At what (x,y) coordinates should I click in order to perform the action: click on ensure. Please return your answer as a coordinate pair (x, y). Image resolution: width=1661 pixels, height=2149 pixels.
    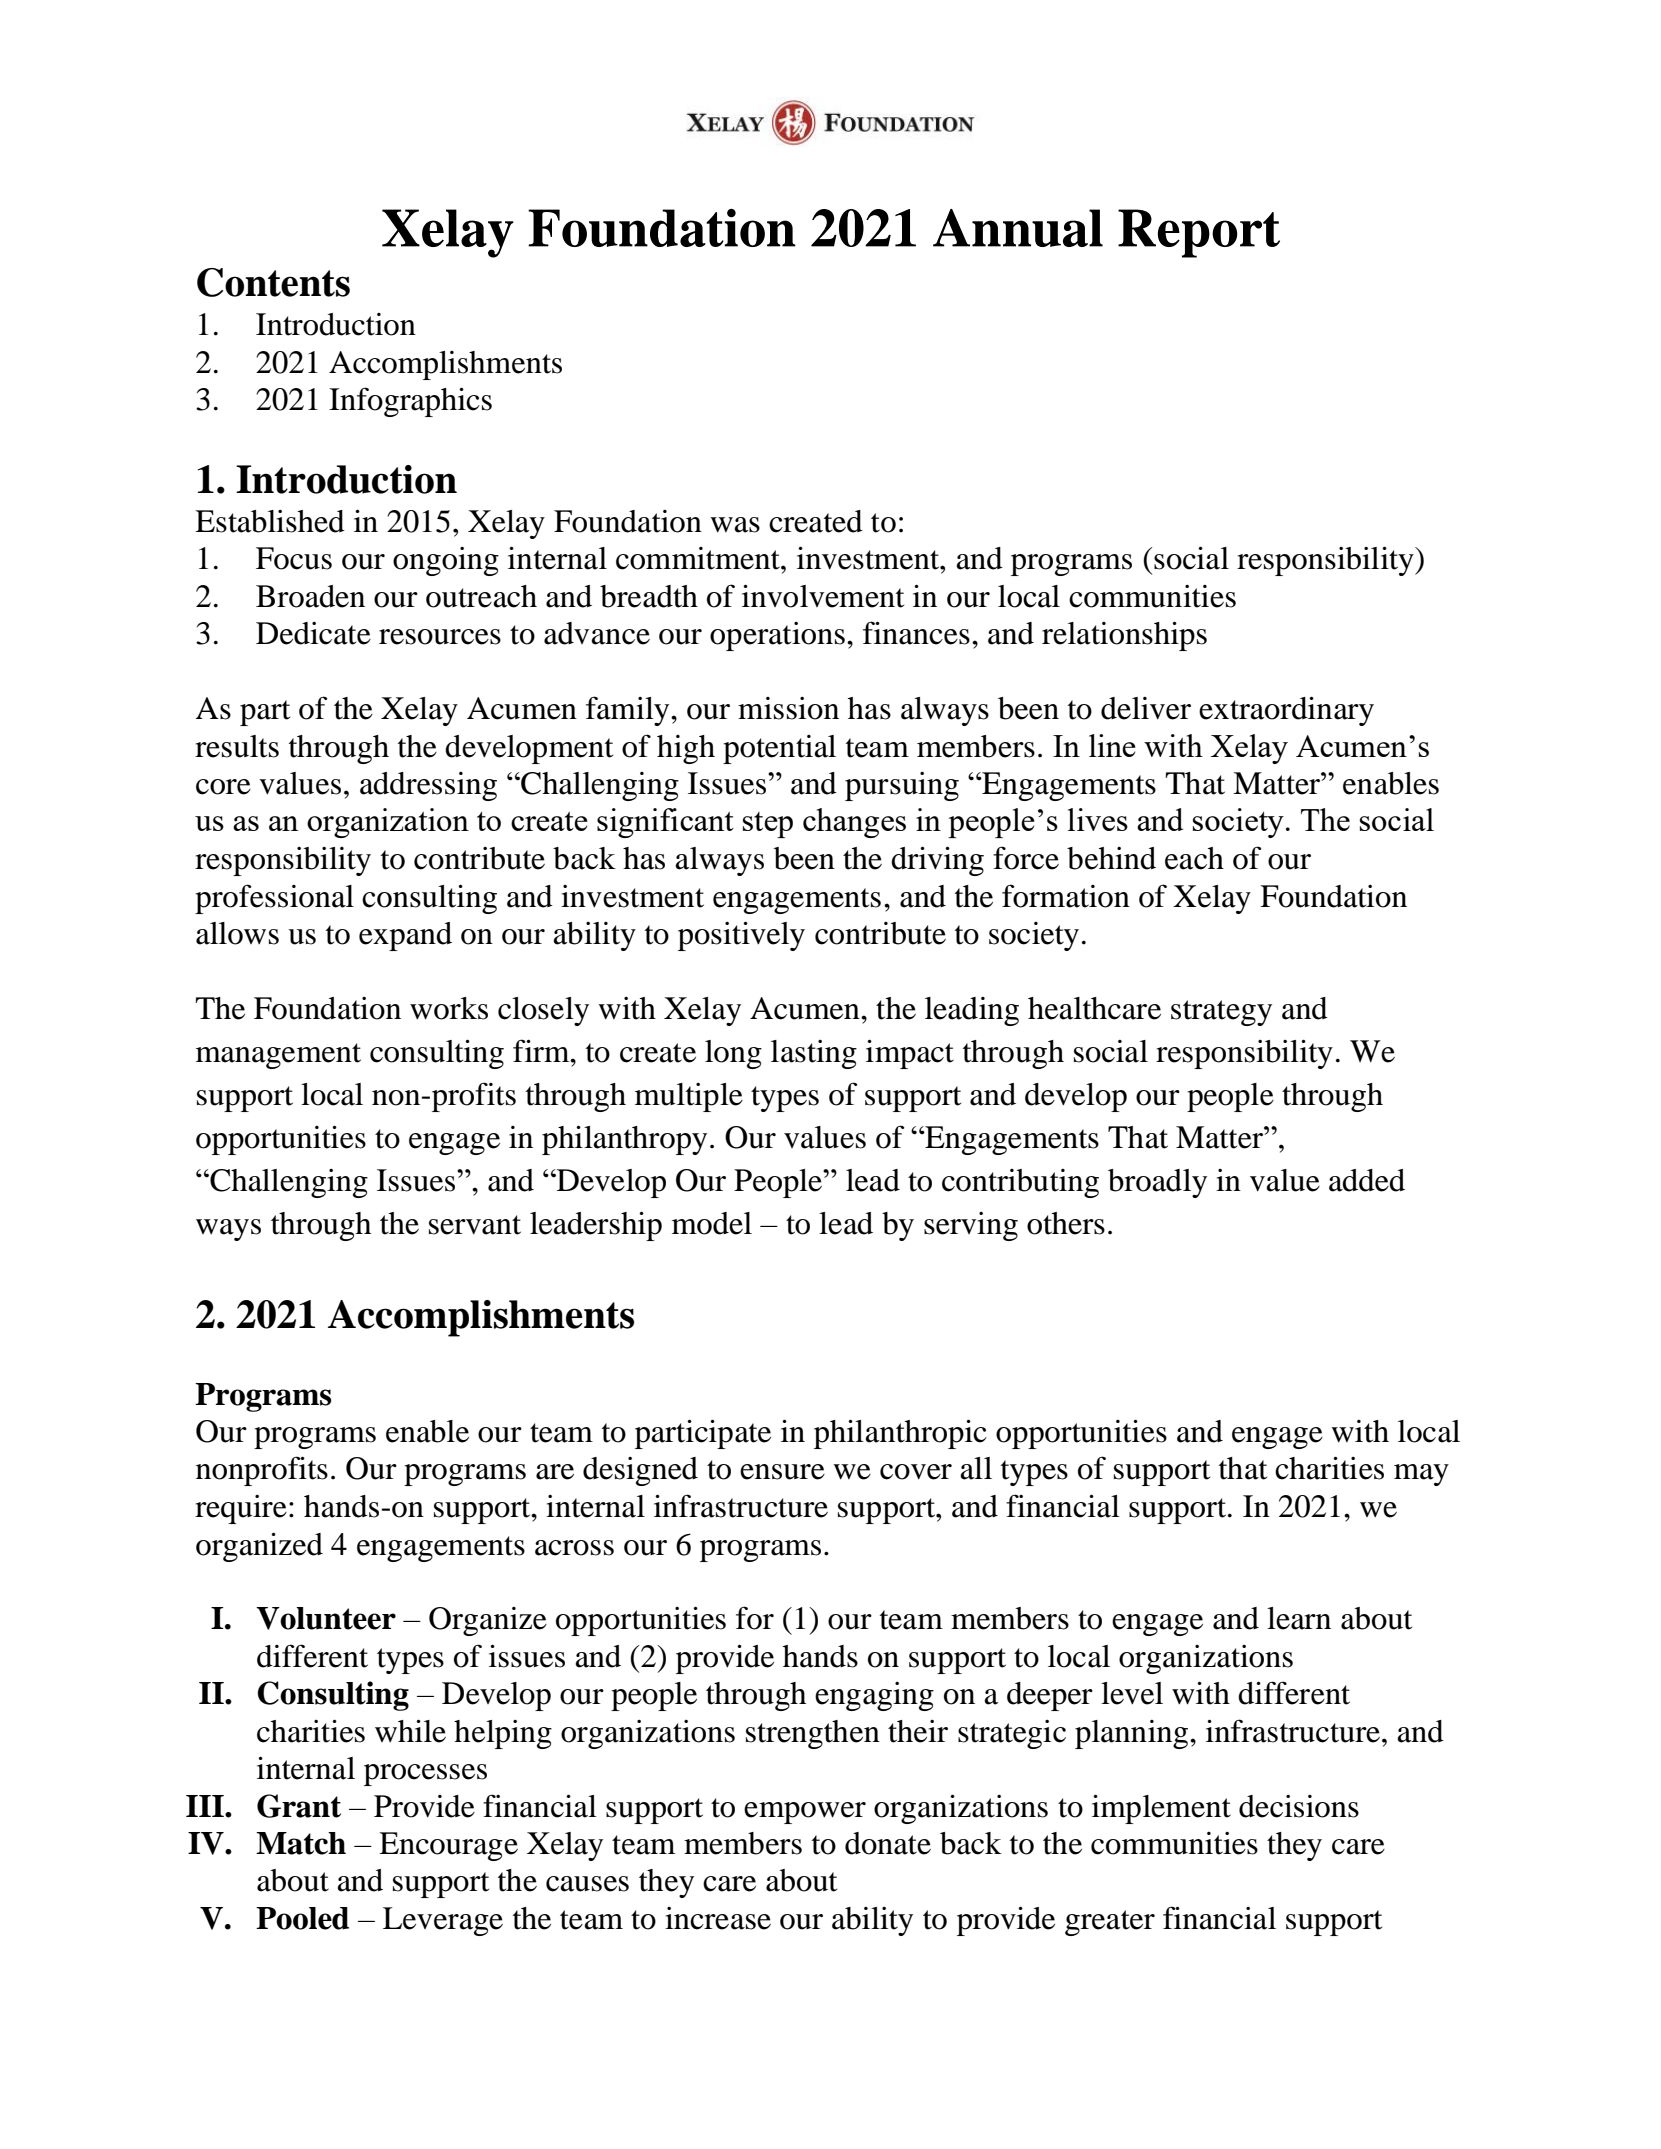
    Looking at the image, I should click on (782, 1472).
